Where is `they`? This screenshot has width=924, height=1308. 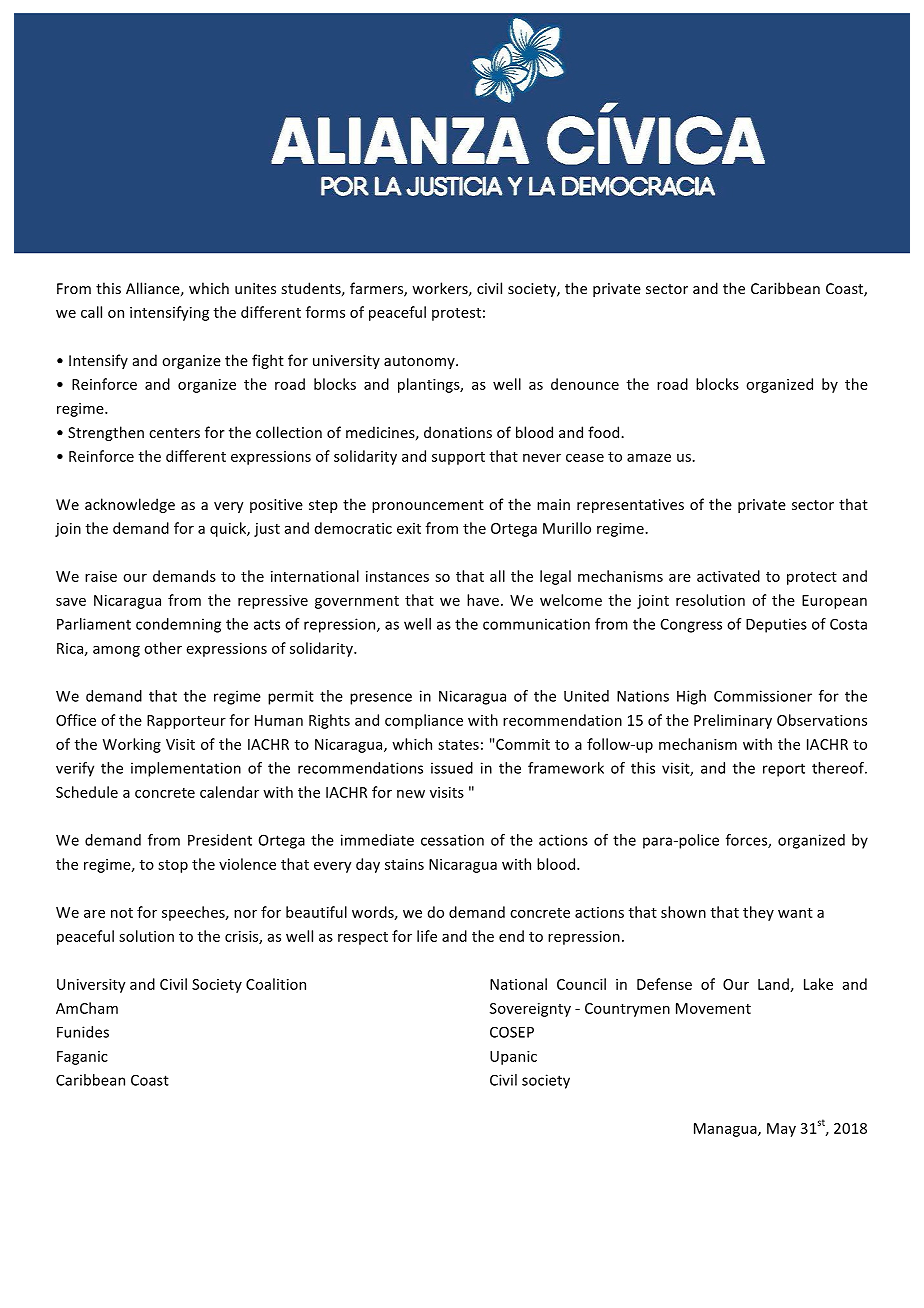
they is located at coordinates (758, 913).
